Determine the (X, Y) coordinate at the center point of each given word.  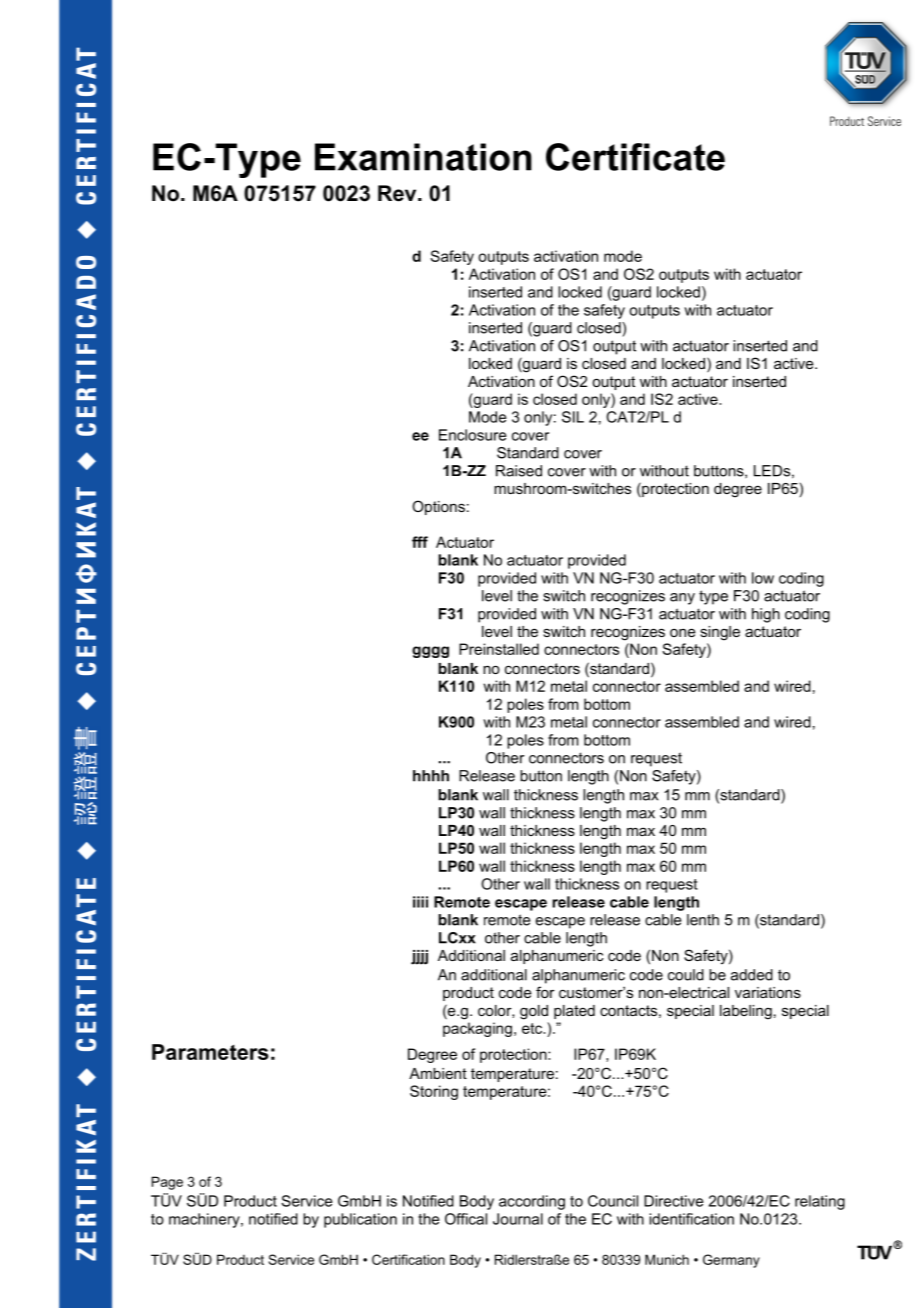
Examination (423, 157)
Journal (518, 1219)
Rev (398, 193)
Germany (731, 1261)
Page (167, 1183)
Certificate (635, 157)
